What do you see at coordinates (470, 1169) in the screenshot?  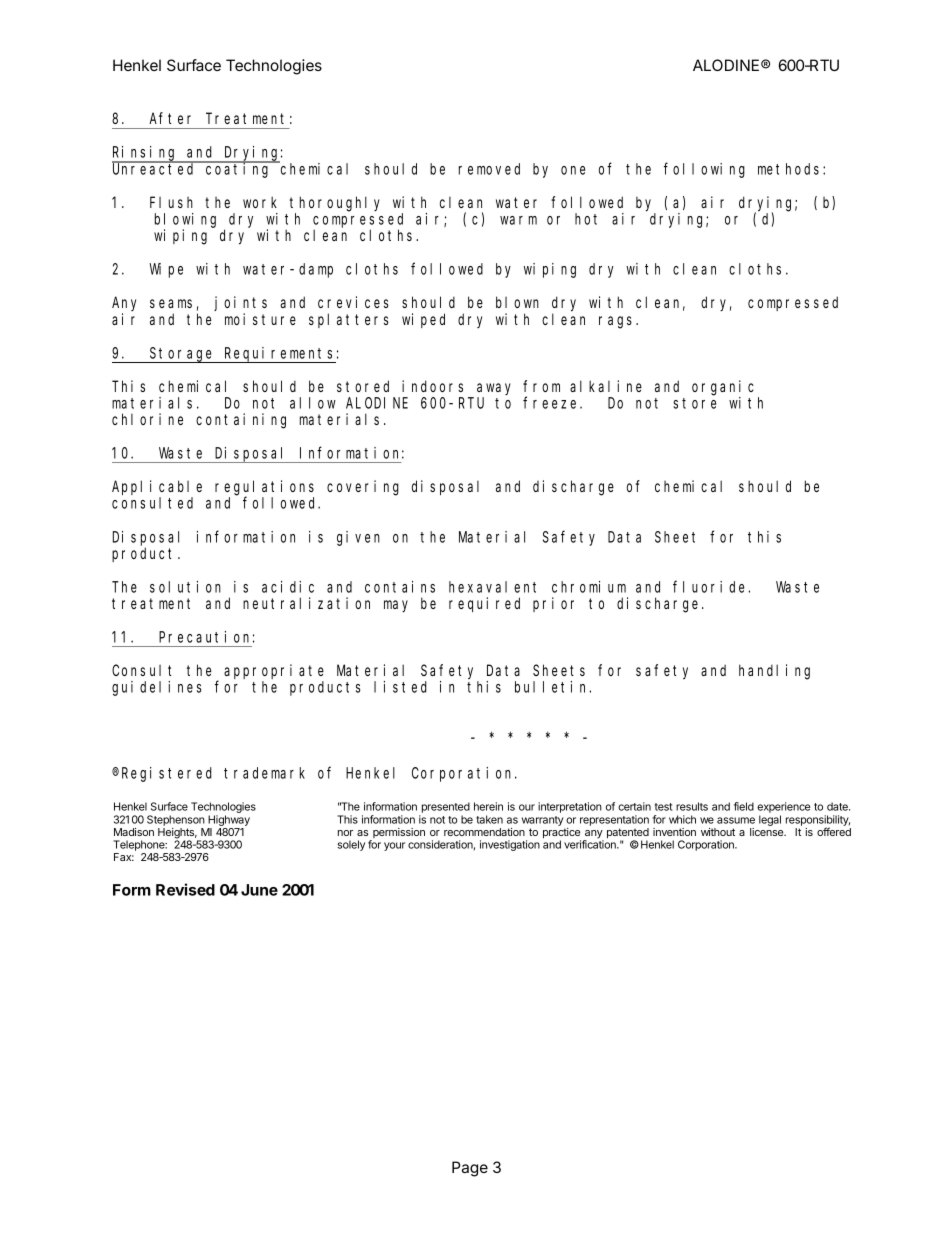 I see `Page` at bounding box center [470, 1169].
